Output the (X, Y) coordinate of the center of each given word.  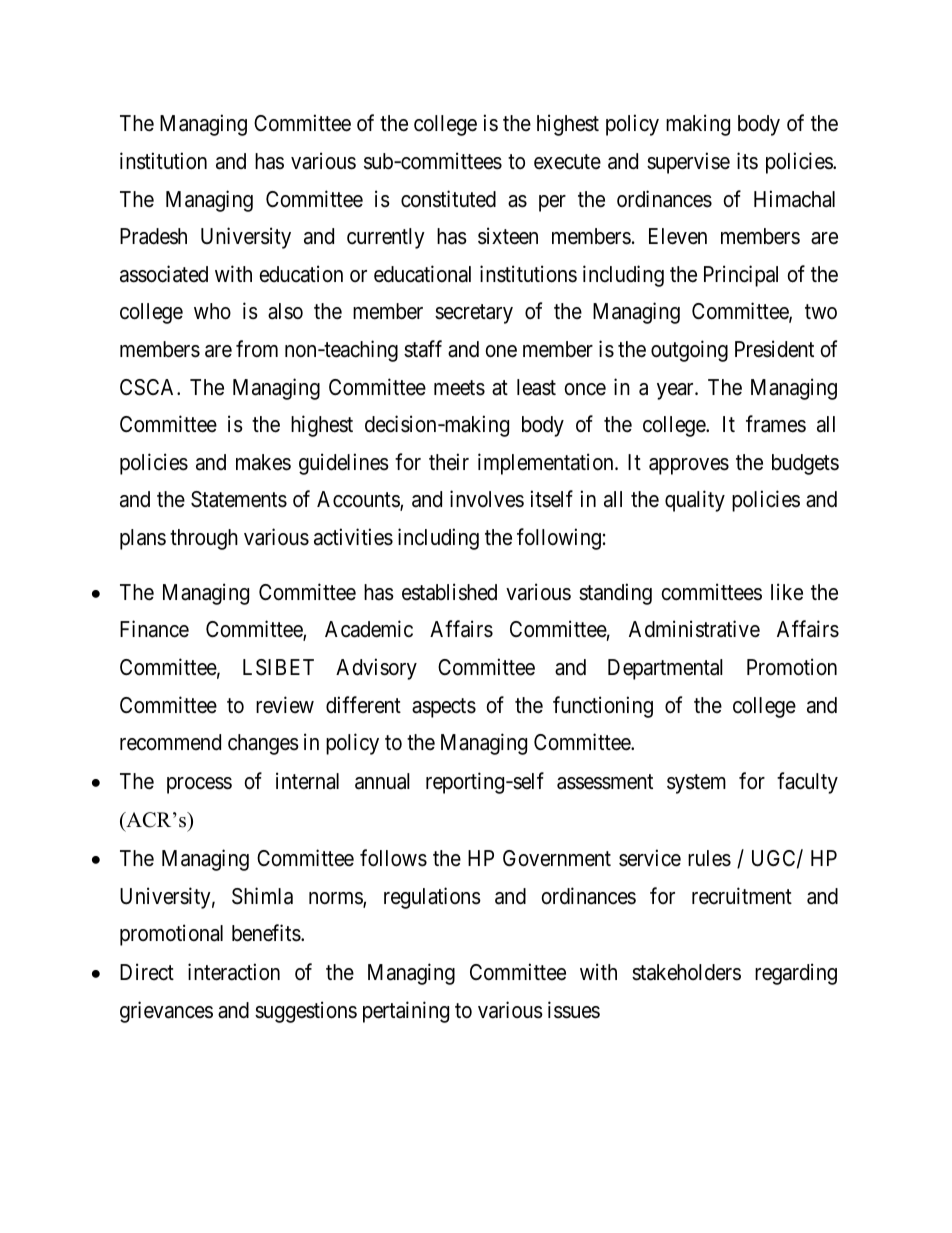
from (257, 348)
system (696, 784)
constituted (448, 199)
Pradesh (153, 236)
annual (382, 781)
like (787, 592)
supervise (688, 163)
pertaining (406, 1012)
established (449, 592)
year (676, 391)
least (536, 387)
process (199, 785)
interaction (234, 972)
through (204, 539)
